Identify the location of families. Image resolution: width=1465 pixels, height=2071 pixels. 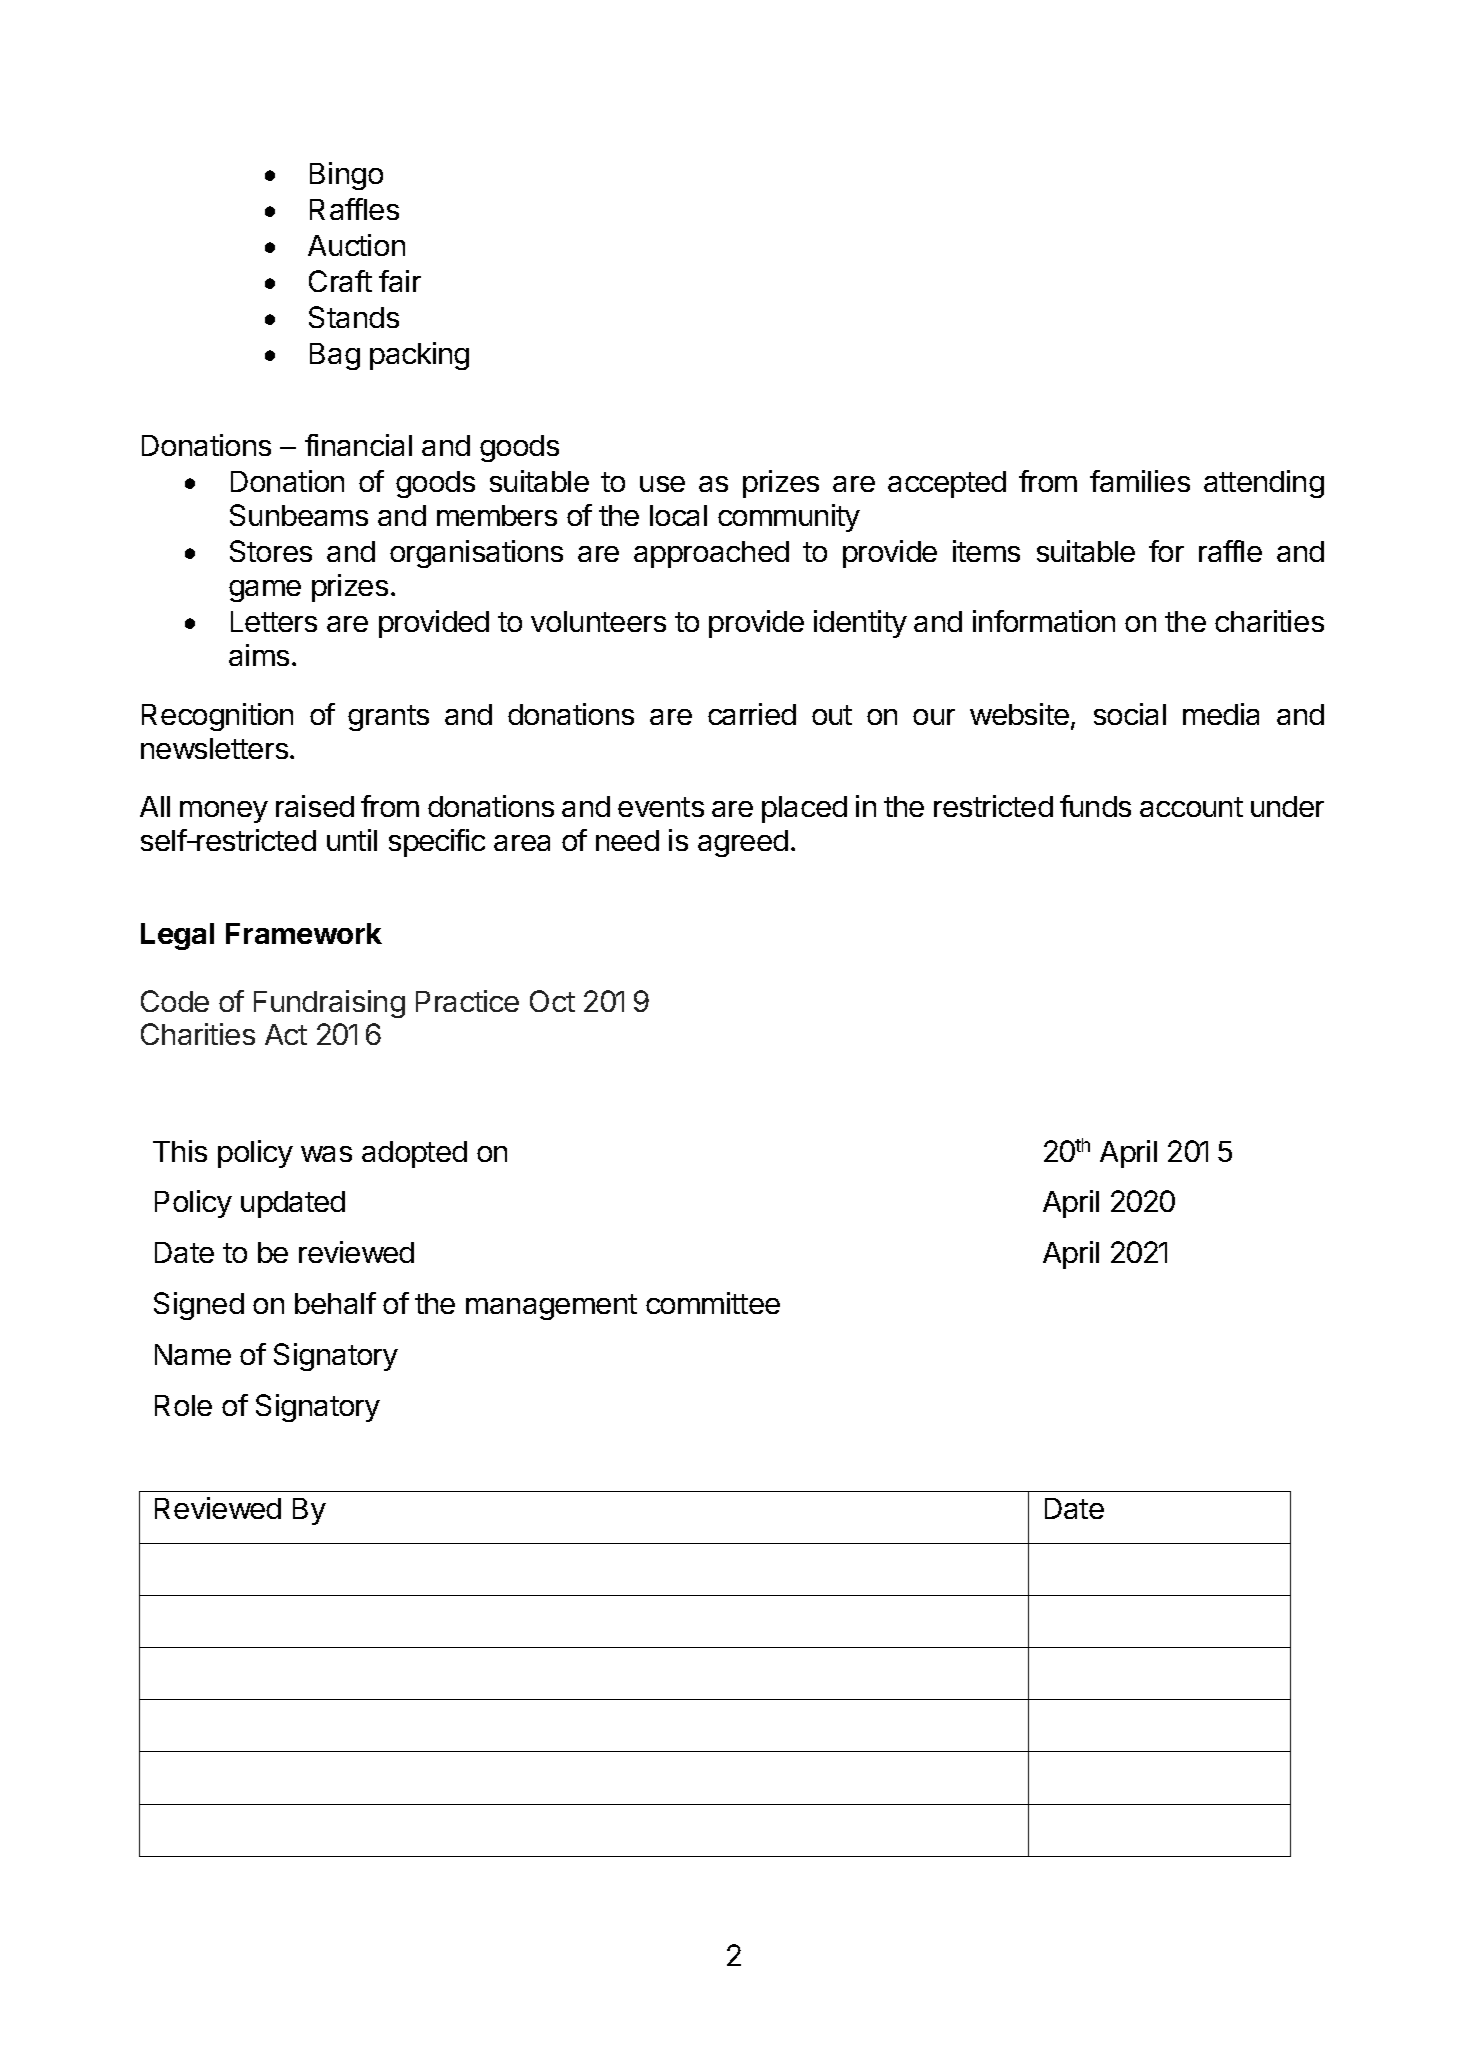
(1140, 481).
